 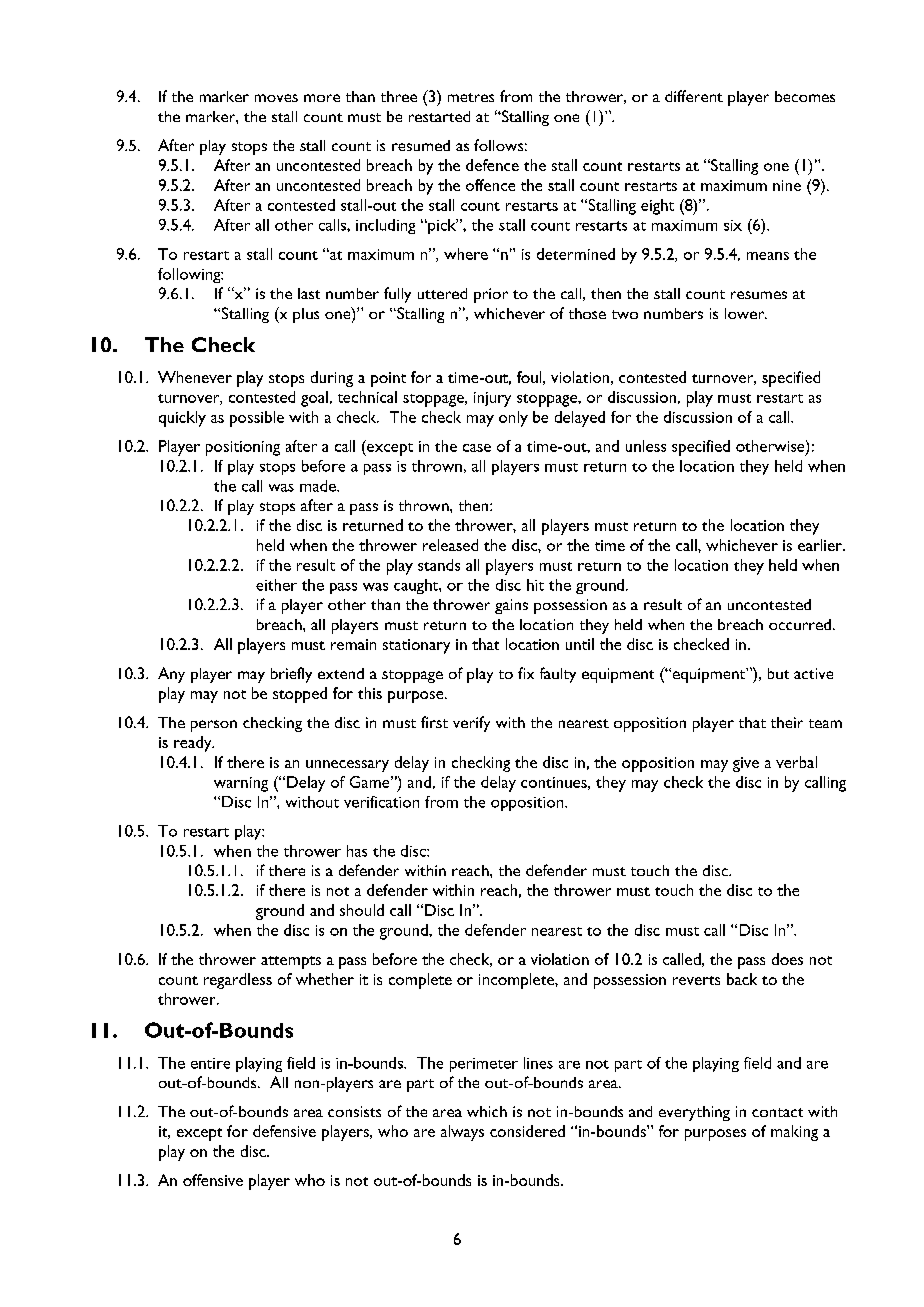 What do you see at coordinates (492, 165) in the screenshot?
I see `defence` at bounding box center [492, 165].
